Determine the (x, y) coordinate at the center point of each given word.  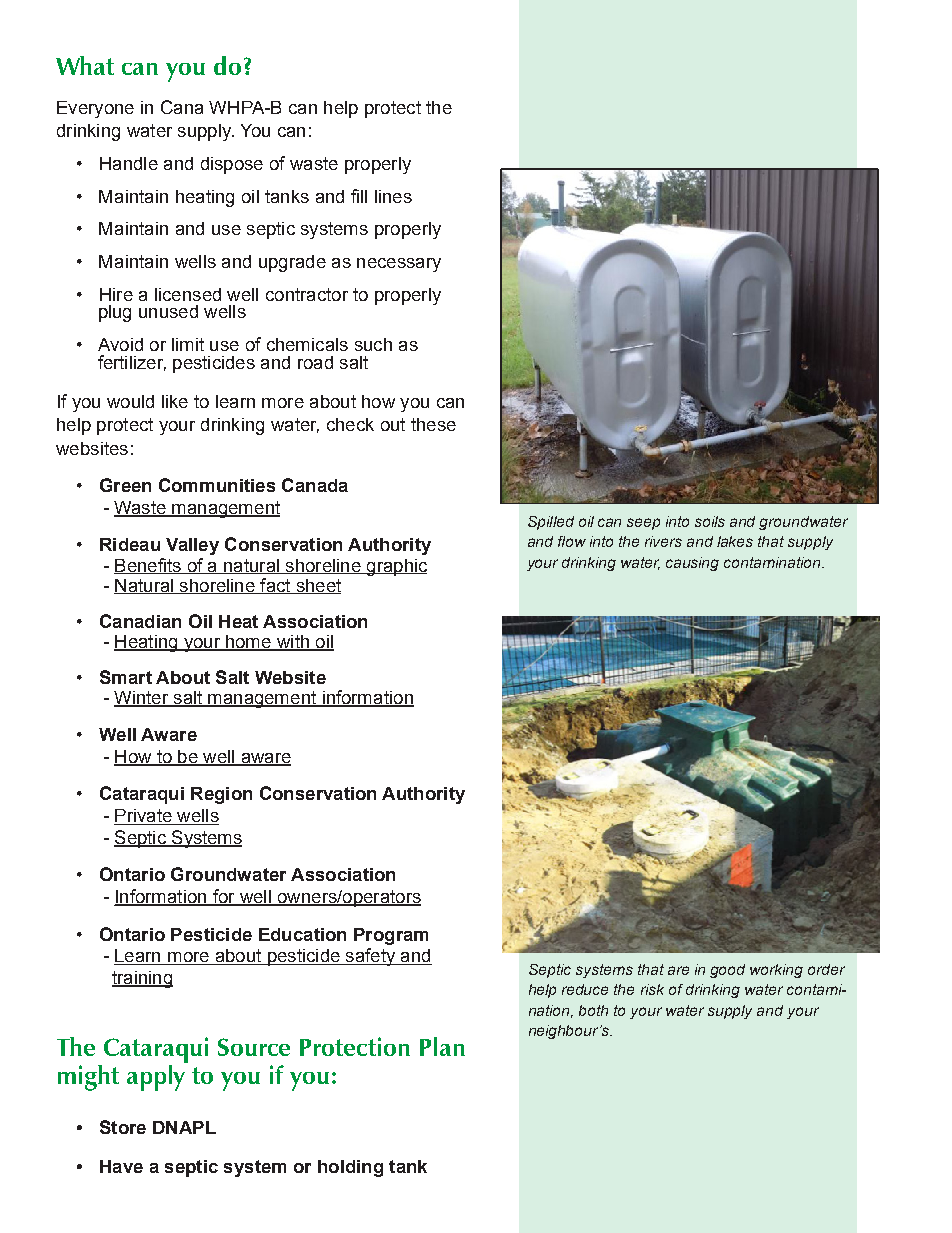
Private (144, 817)
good (727, 971)
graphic (395, 567)
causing (692, 564)
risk (652, 989)
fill (359, 196)
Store (123, 1127)
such (373, 344)
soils (710, 521)
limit (188, 344)
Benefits (148, 566)
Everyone (95, 109)
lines (393, 196)
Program (391, 936)
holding (350, 1168)
